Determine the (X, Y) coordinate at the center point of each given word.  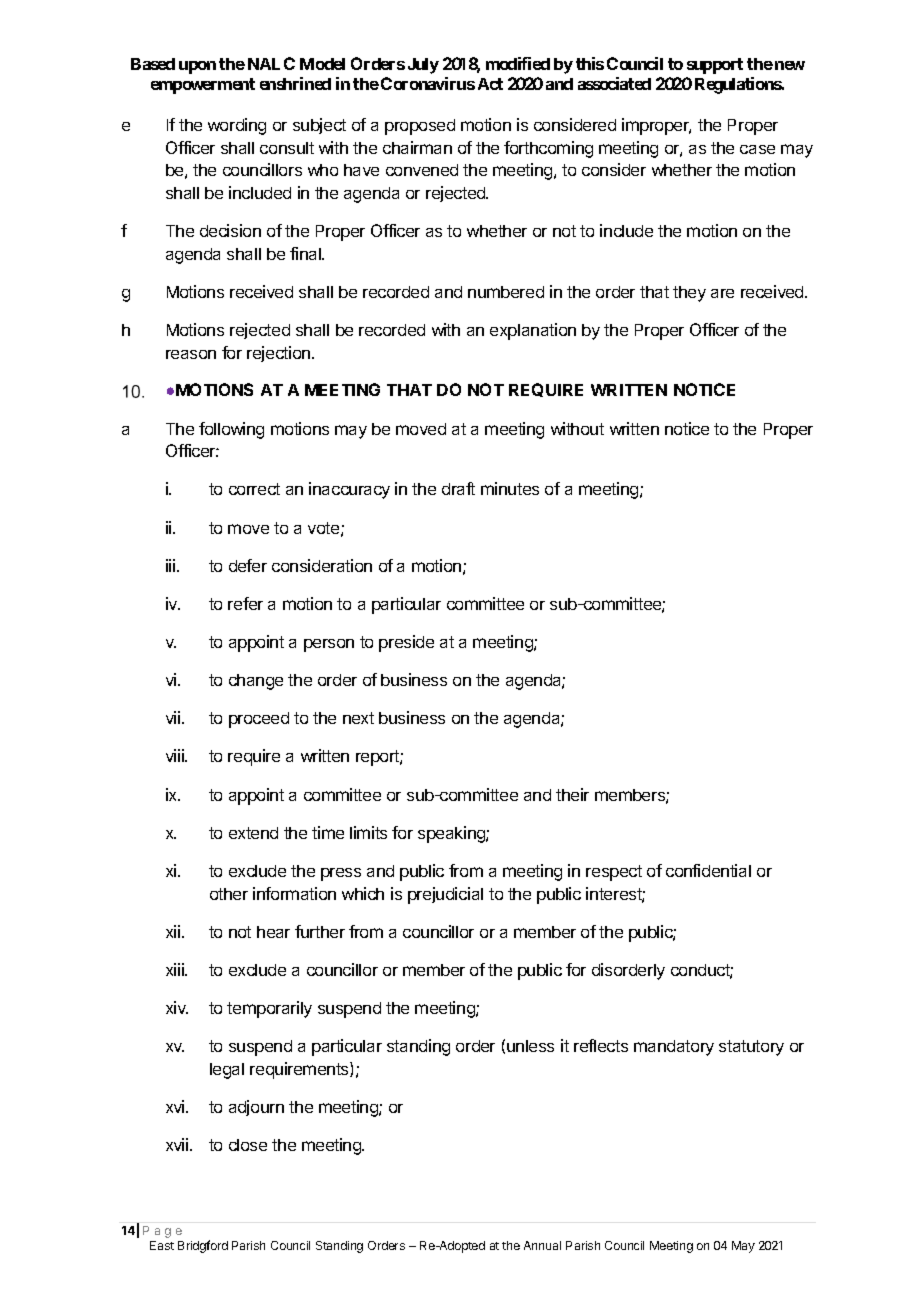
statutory (751, 1048)
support (715, 66)
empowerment (203, 86)
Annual (542, 1245)
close (248, 1145)
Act (490, 84)
